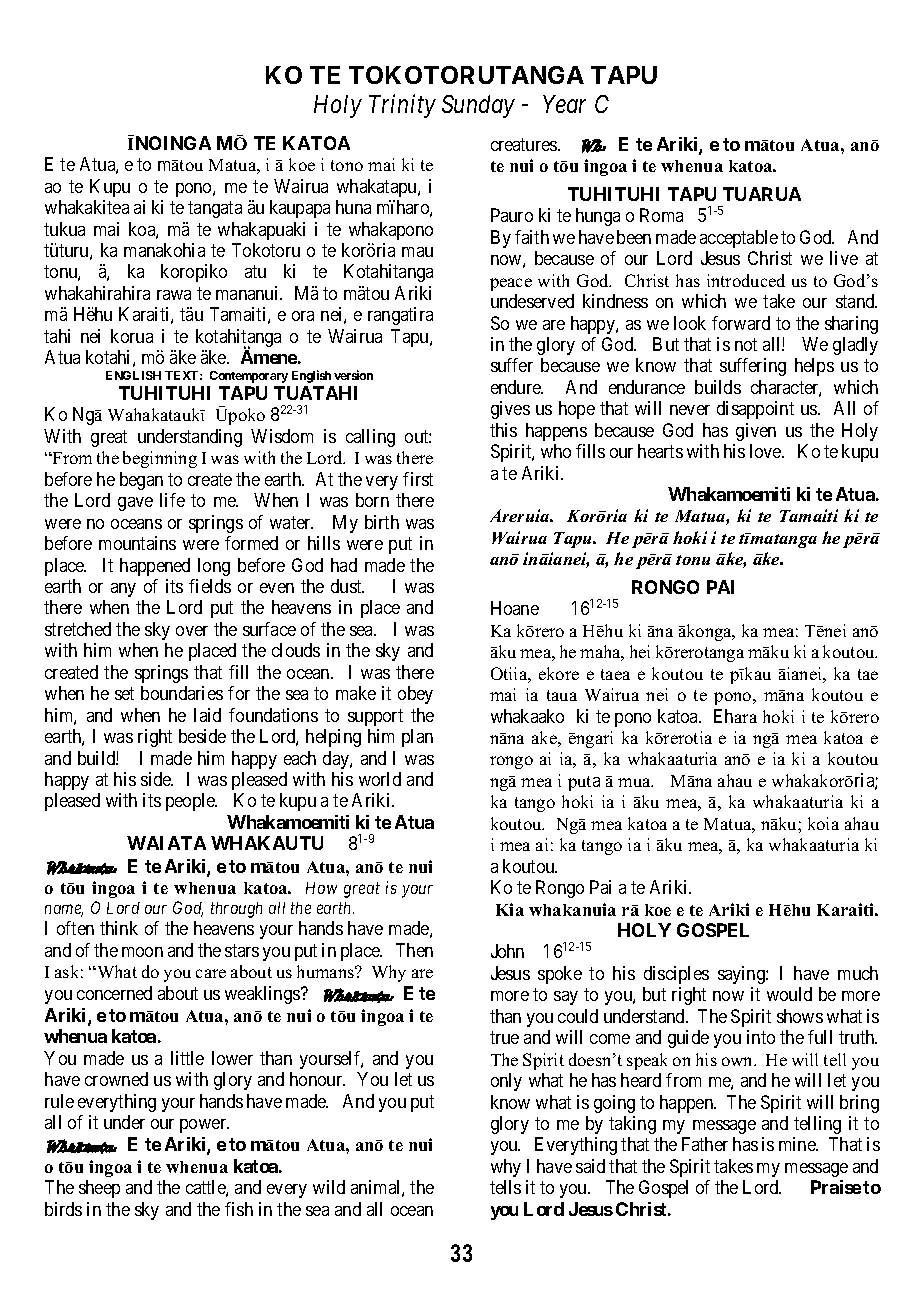  I want to click on first, so click(418, 479).
